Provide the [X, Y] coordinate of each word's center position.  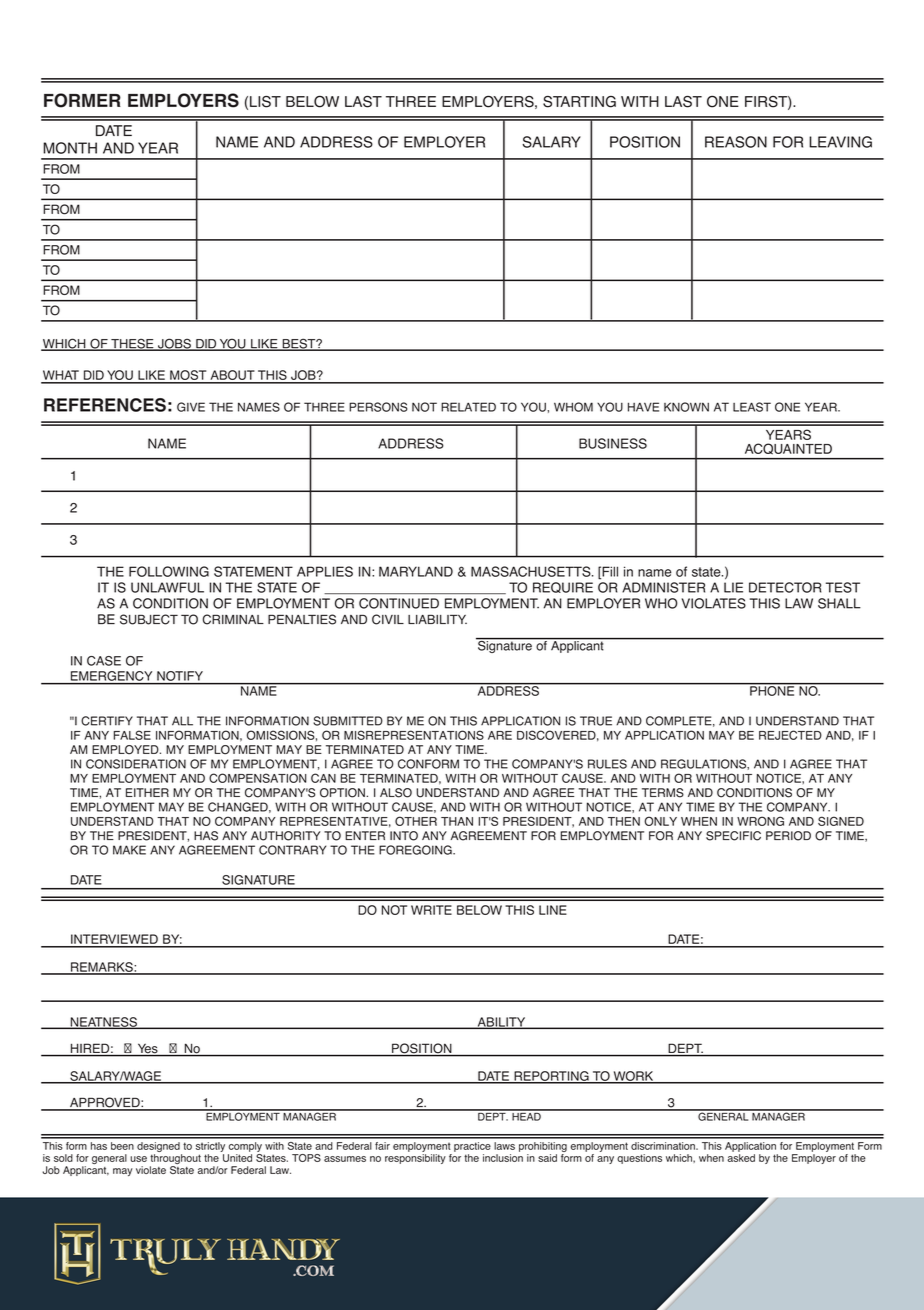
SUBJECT [149, 619]
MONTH [70, 148]
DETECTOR [785, 587]
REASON [736, 142]
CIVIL [388, 619]
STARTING [579, 102]
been [122, 1146]
